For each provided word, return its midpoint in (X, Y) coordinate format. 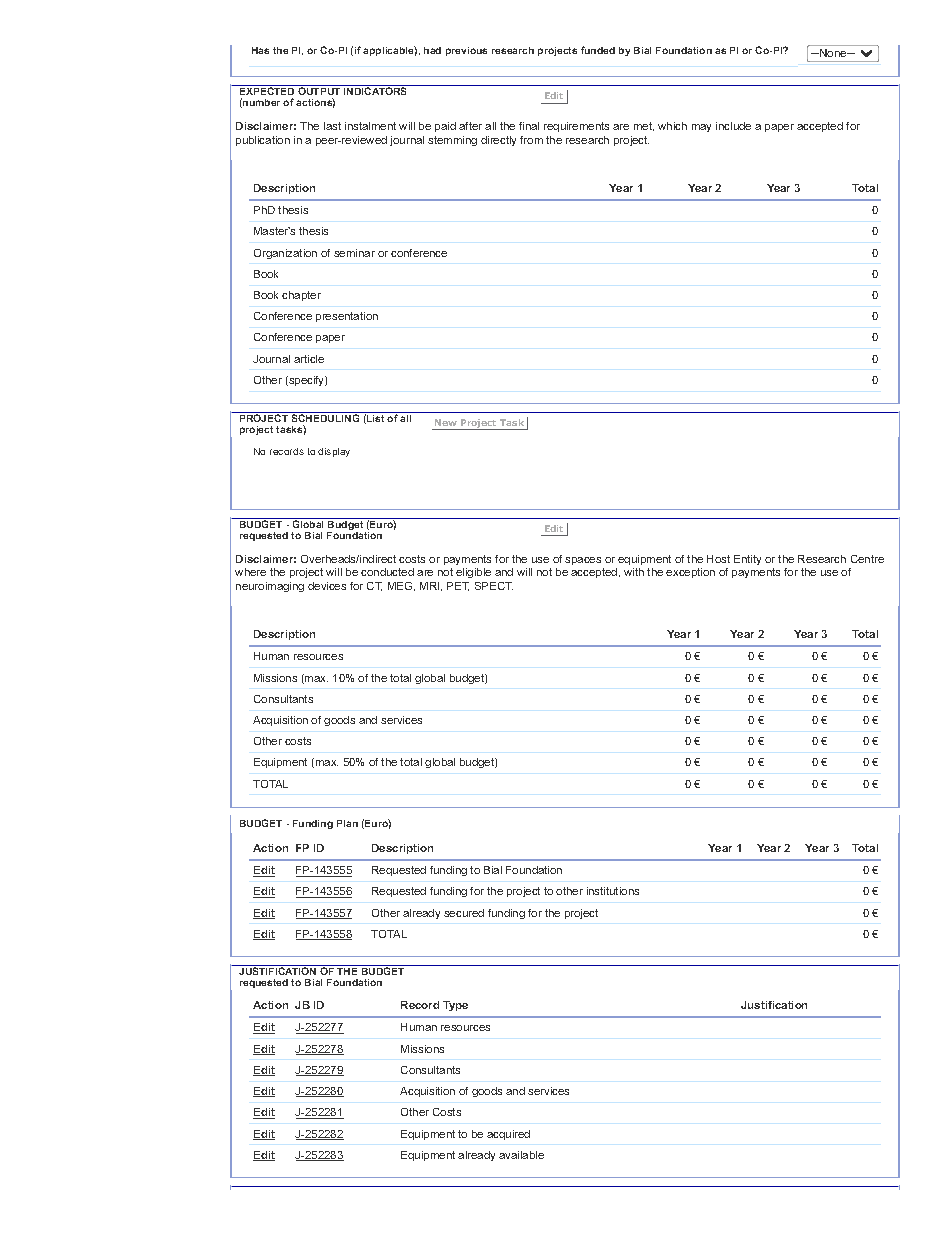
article (309, 359)
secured (464, 913)
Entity (747, 560)
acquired (508, 1135)
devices (327, 586)
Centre (867, 559)
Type (455, 1006)
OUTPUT (319, 90)
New (446, 422)
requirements (576, 127)
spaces (583, 561)
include (733, 126)
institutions (613, 891)
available (521, 1155)
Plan (347, 823)
